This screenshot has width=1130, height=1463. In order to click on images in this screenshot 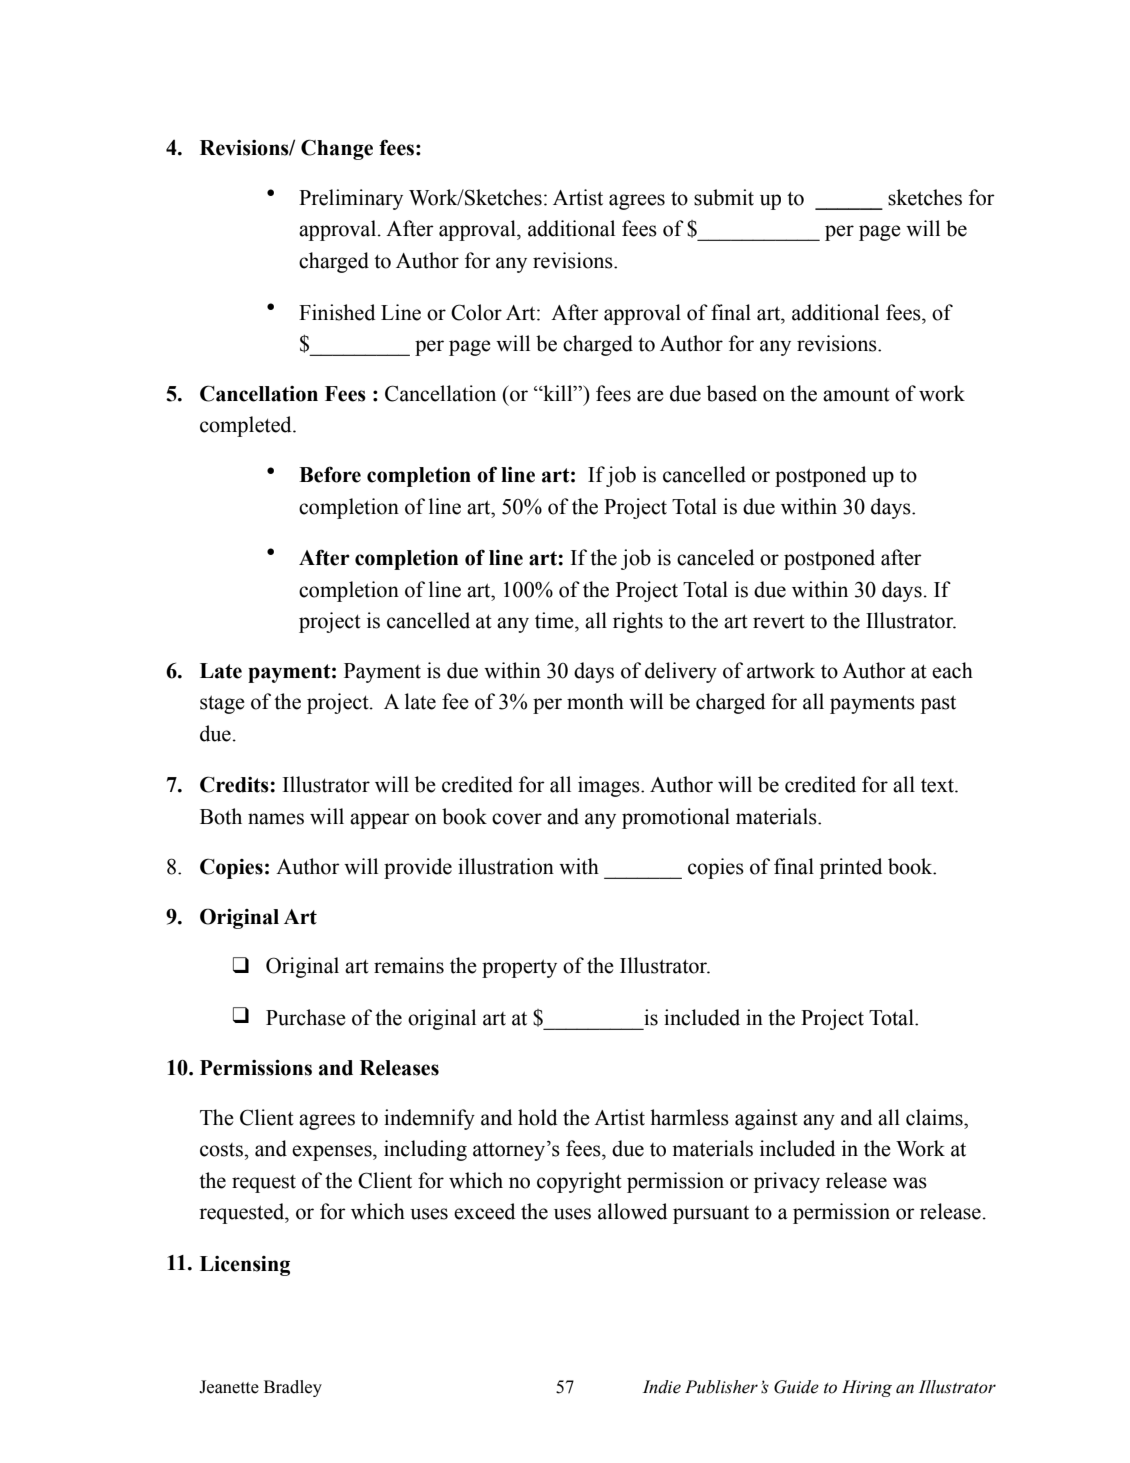, I will do `click(610, 786)`.
